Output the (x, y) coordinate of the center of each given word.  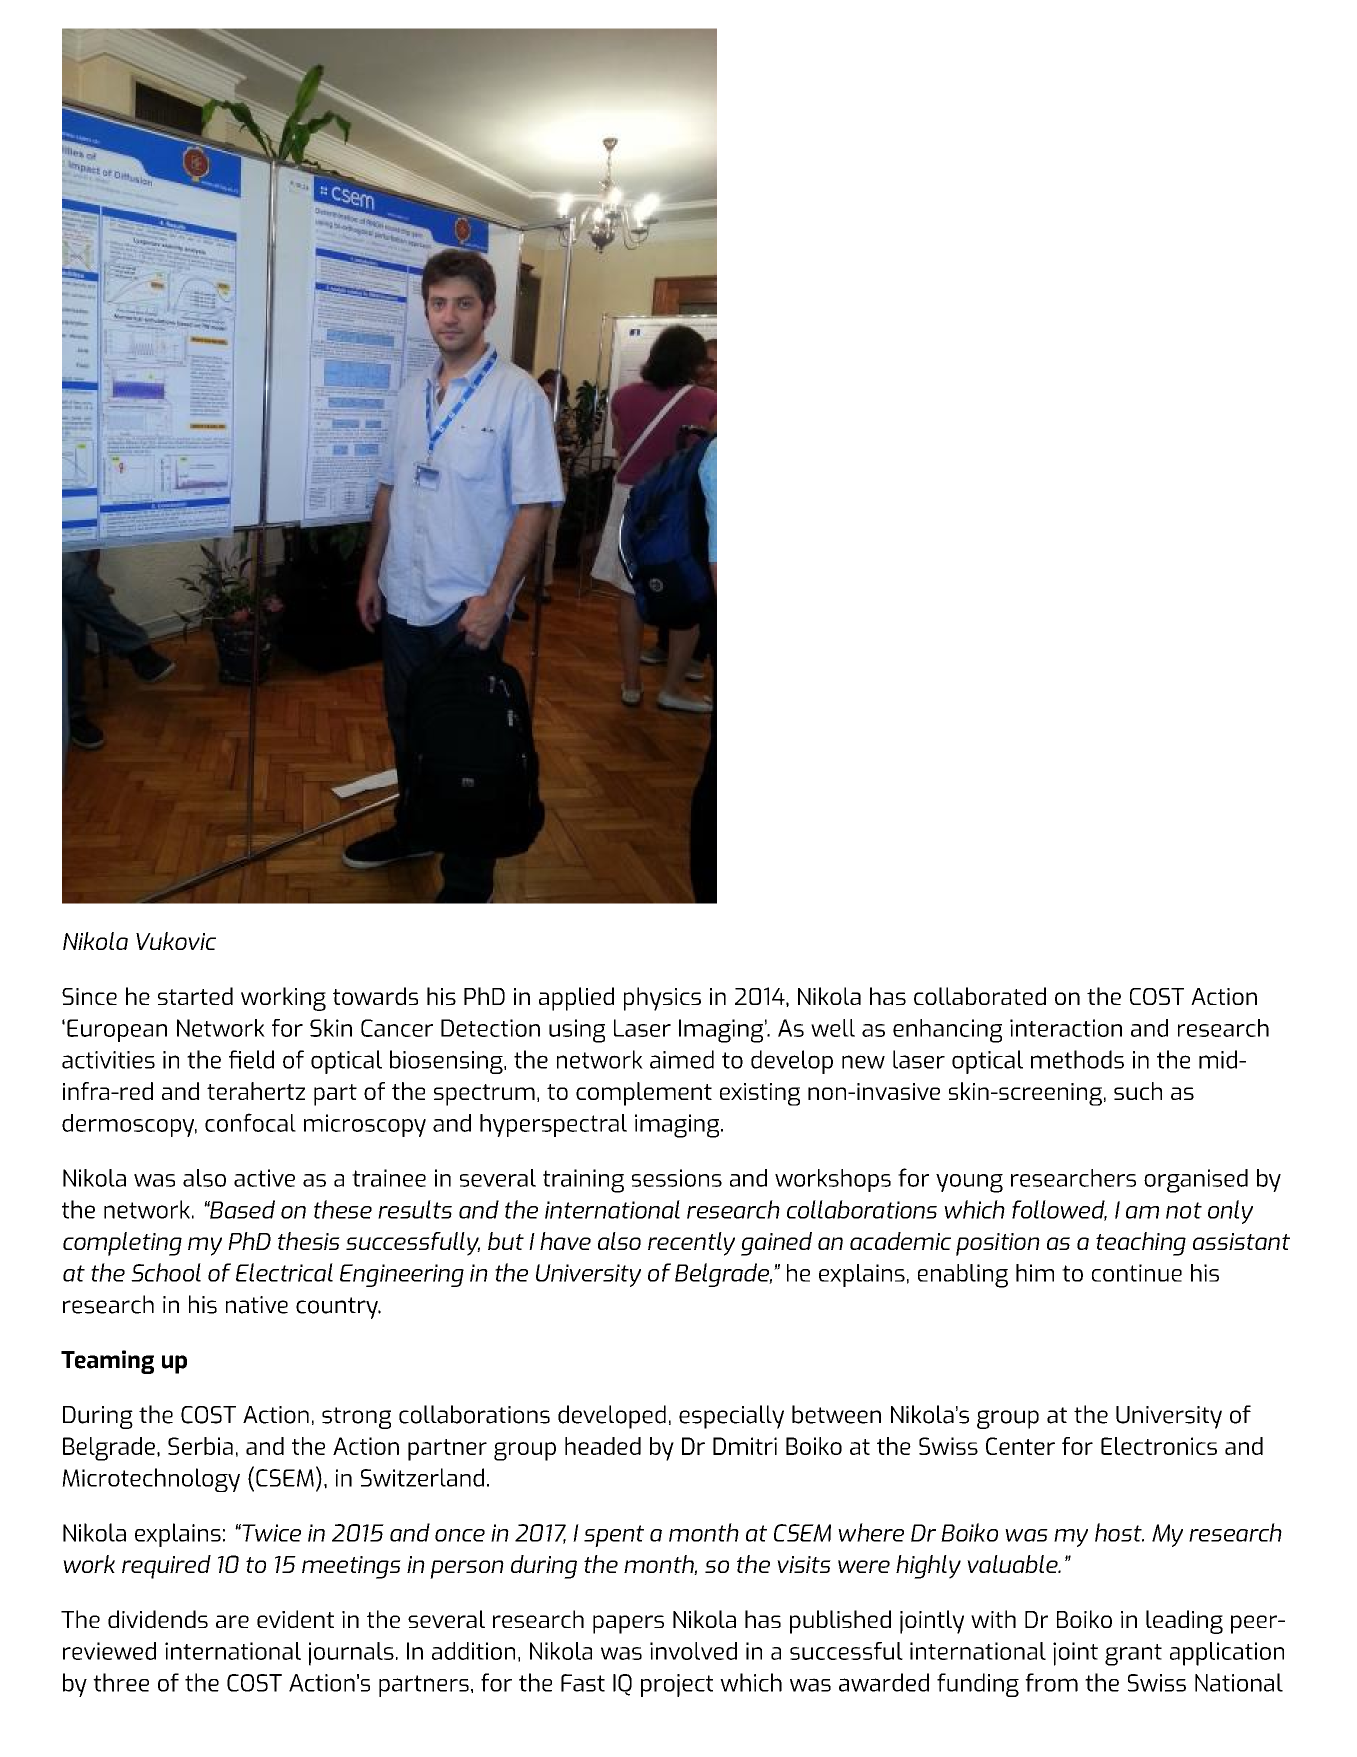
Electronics (1159, 1446)
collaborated (980, 996)
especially (731, 1417)
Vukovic (176, 941)
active (264, 1178)
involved (693, 1651)
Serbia (200, 1446)
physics (662, 999)
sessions (677, 1178)
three (121, 1682)
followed (1059, 1210)
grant (1133, 1655)
